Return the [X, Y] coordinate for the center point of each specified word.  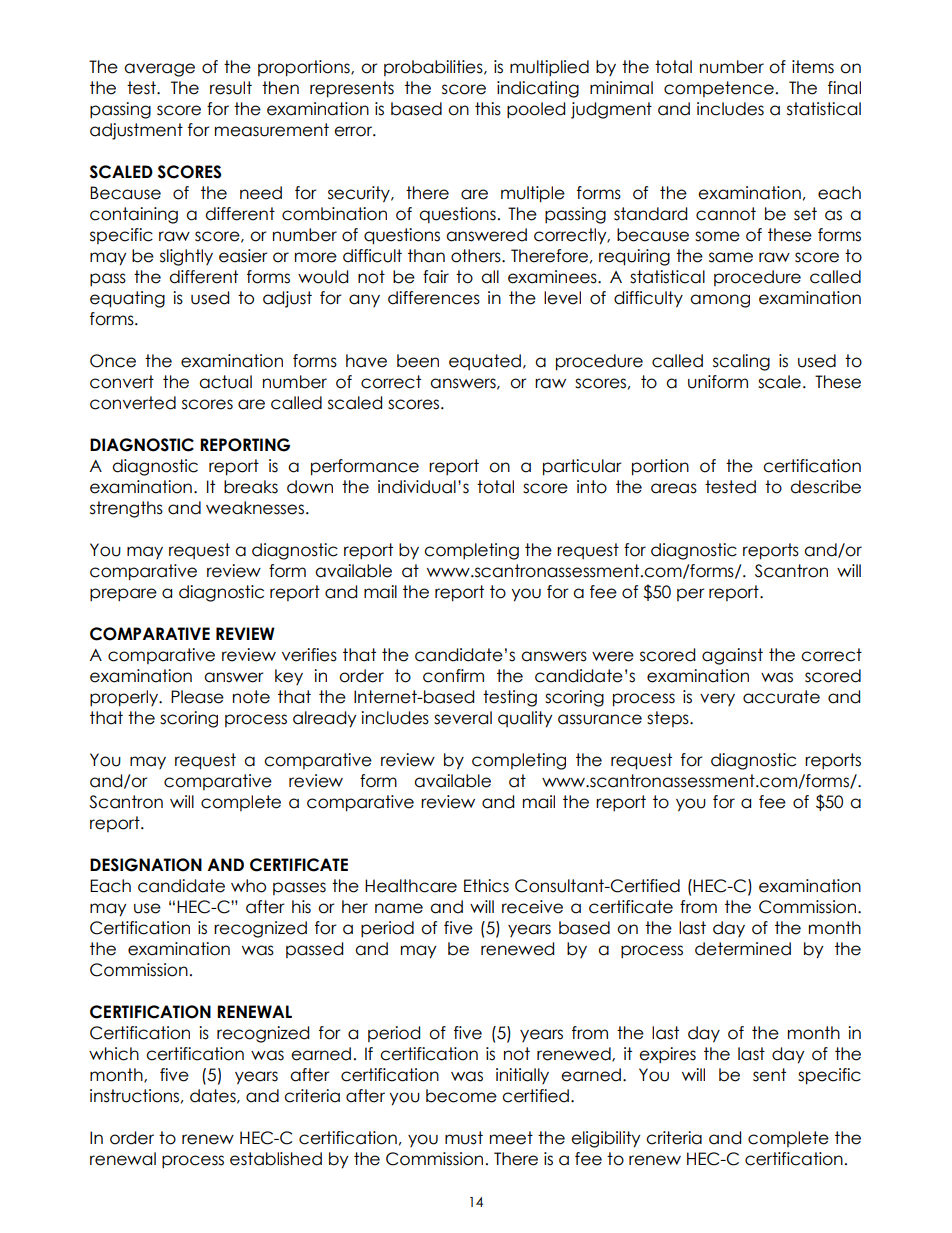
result [231, 88]
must [464, 1138]
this [488, 109]
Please [197, 697]
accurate [781, 697]
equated [485, 362]
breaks [251, 487]
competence [719, 89]
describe [825, 487]
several [463, 718]
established [276, 1159]
